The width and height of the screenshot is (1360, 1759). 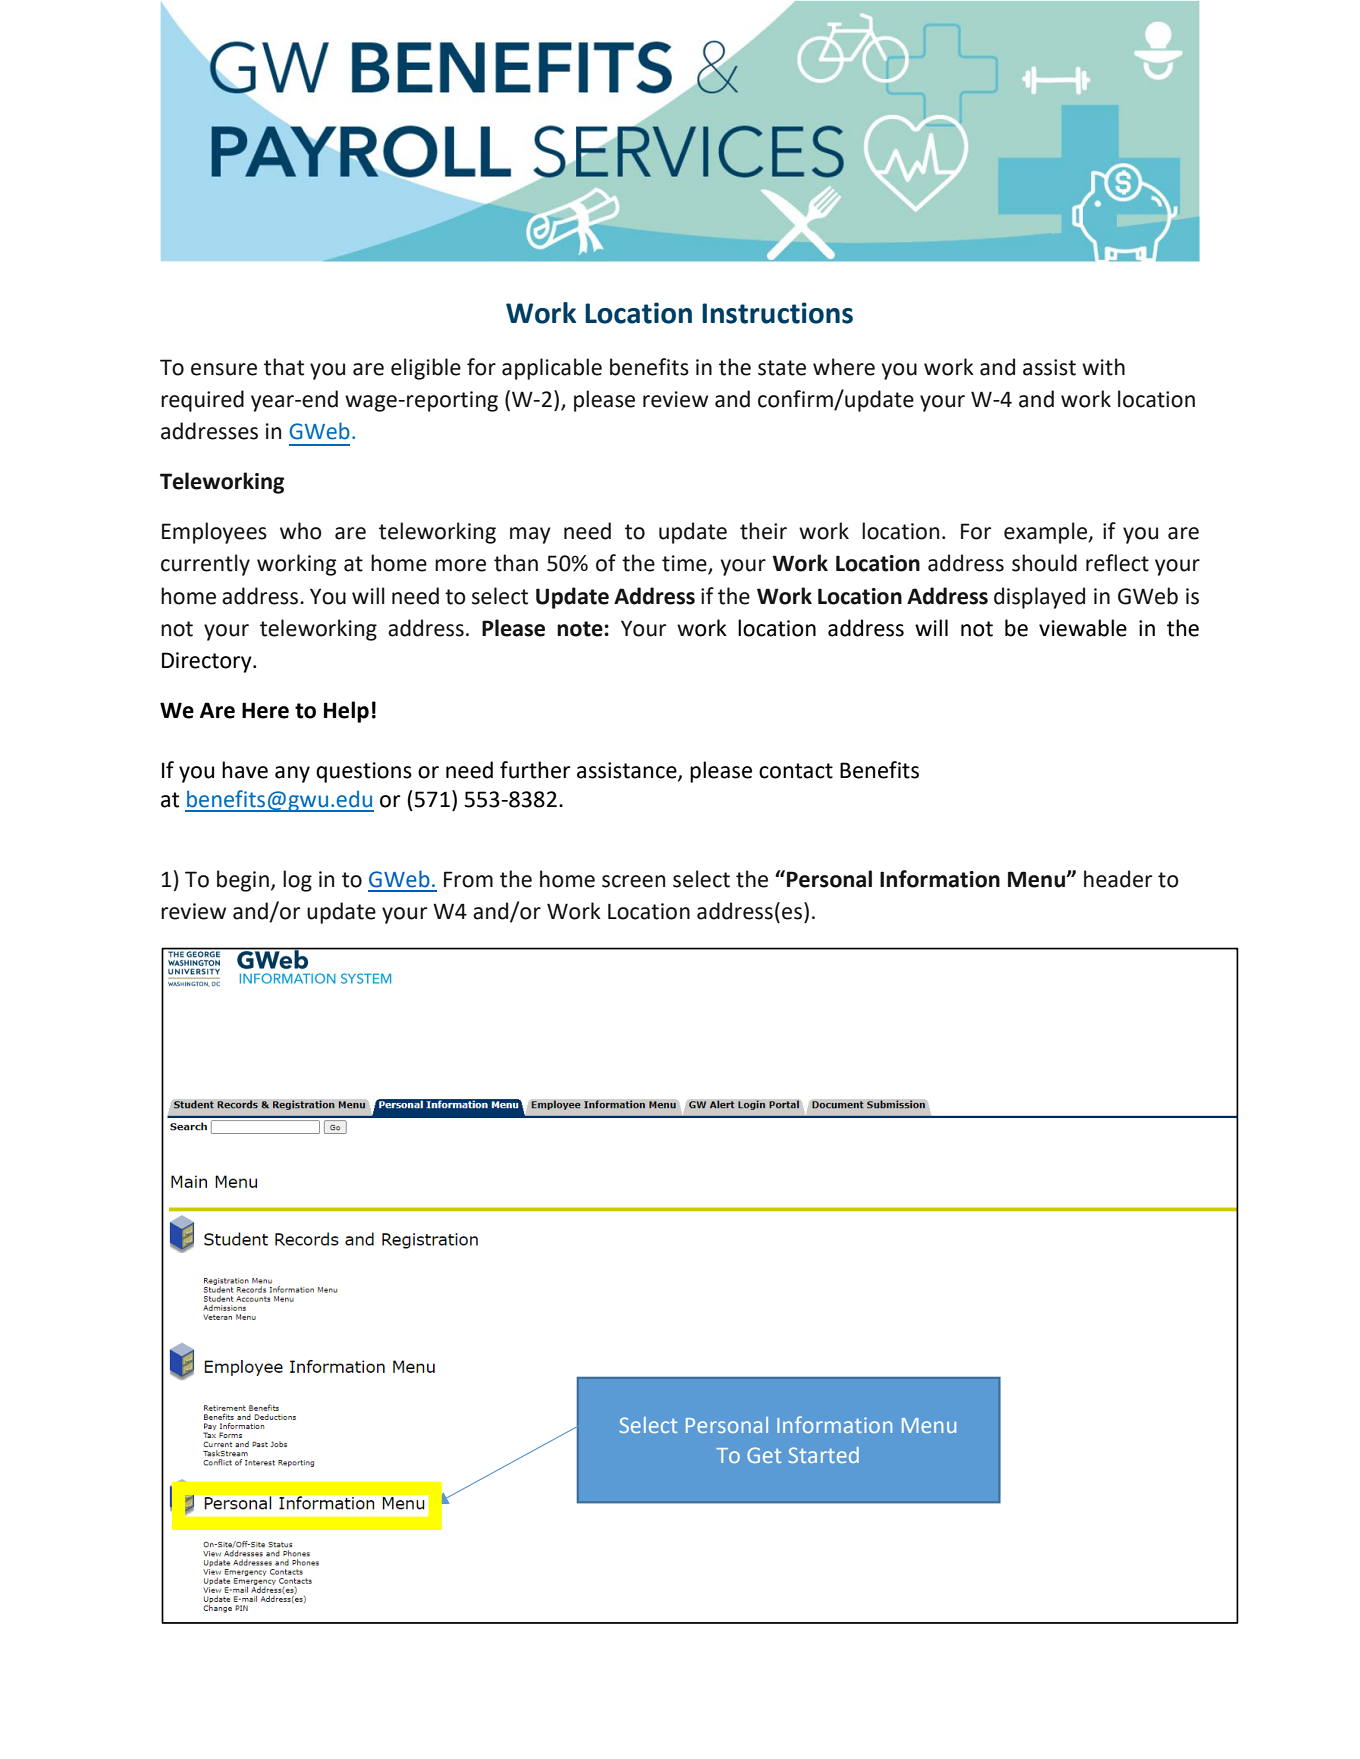 What do you see at coordinates (292, 774) in the screenshot?
I see `any` at bounding box center [292, 774].
